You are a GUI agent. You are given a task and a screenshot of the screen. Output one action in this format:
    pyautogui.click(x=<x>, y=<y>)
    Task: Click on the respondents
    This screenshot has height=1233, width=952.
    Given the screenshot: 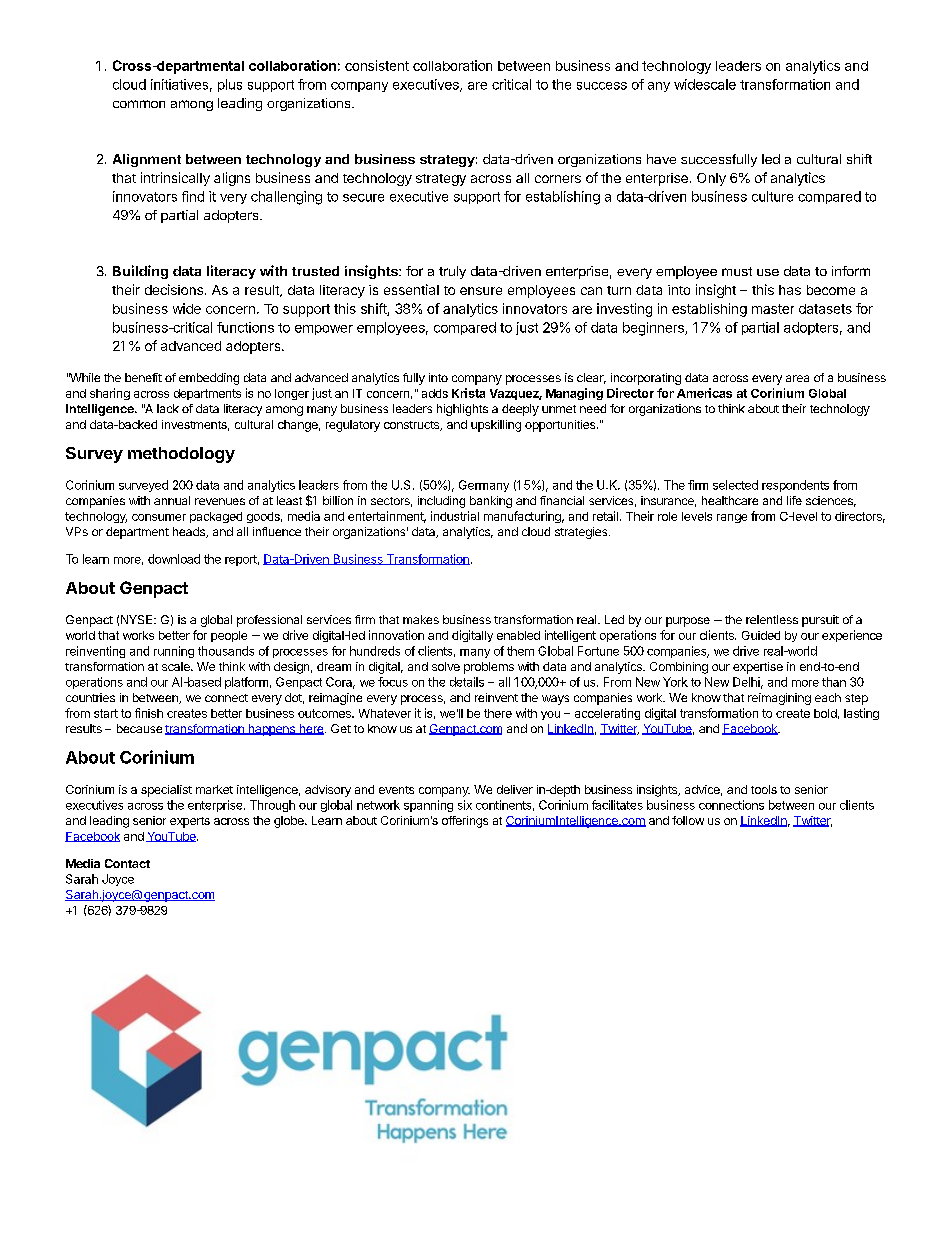 What is the action you would take?
    pyautogui.click(x=795, y=486)
